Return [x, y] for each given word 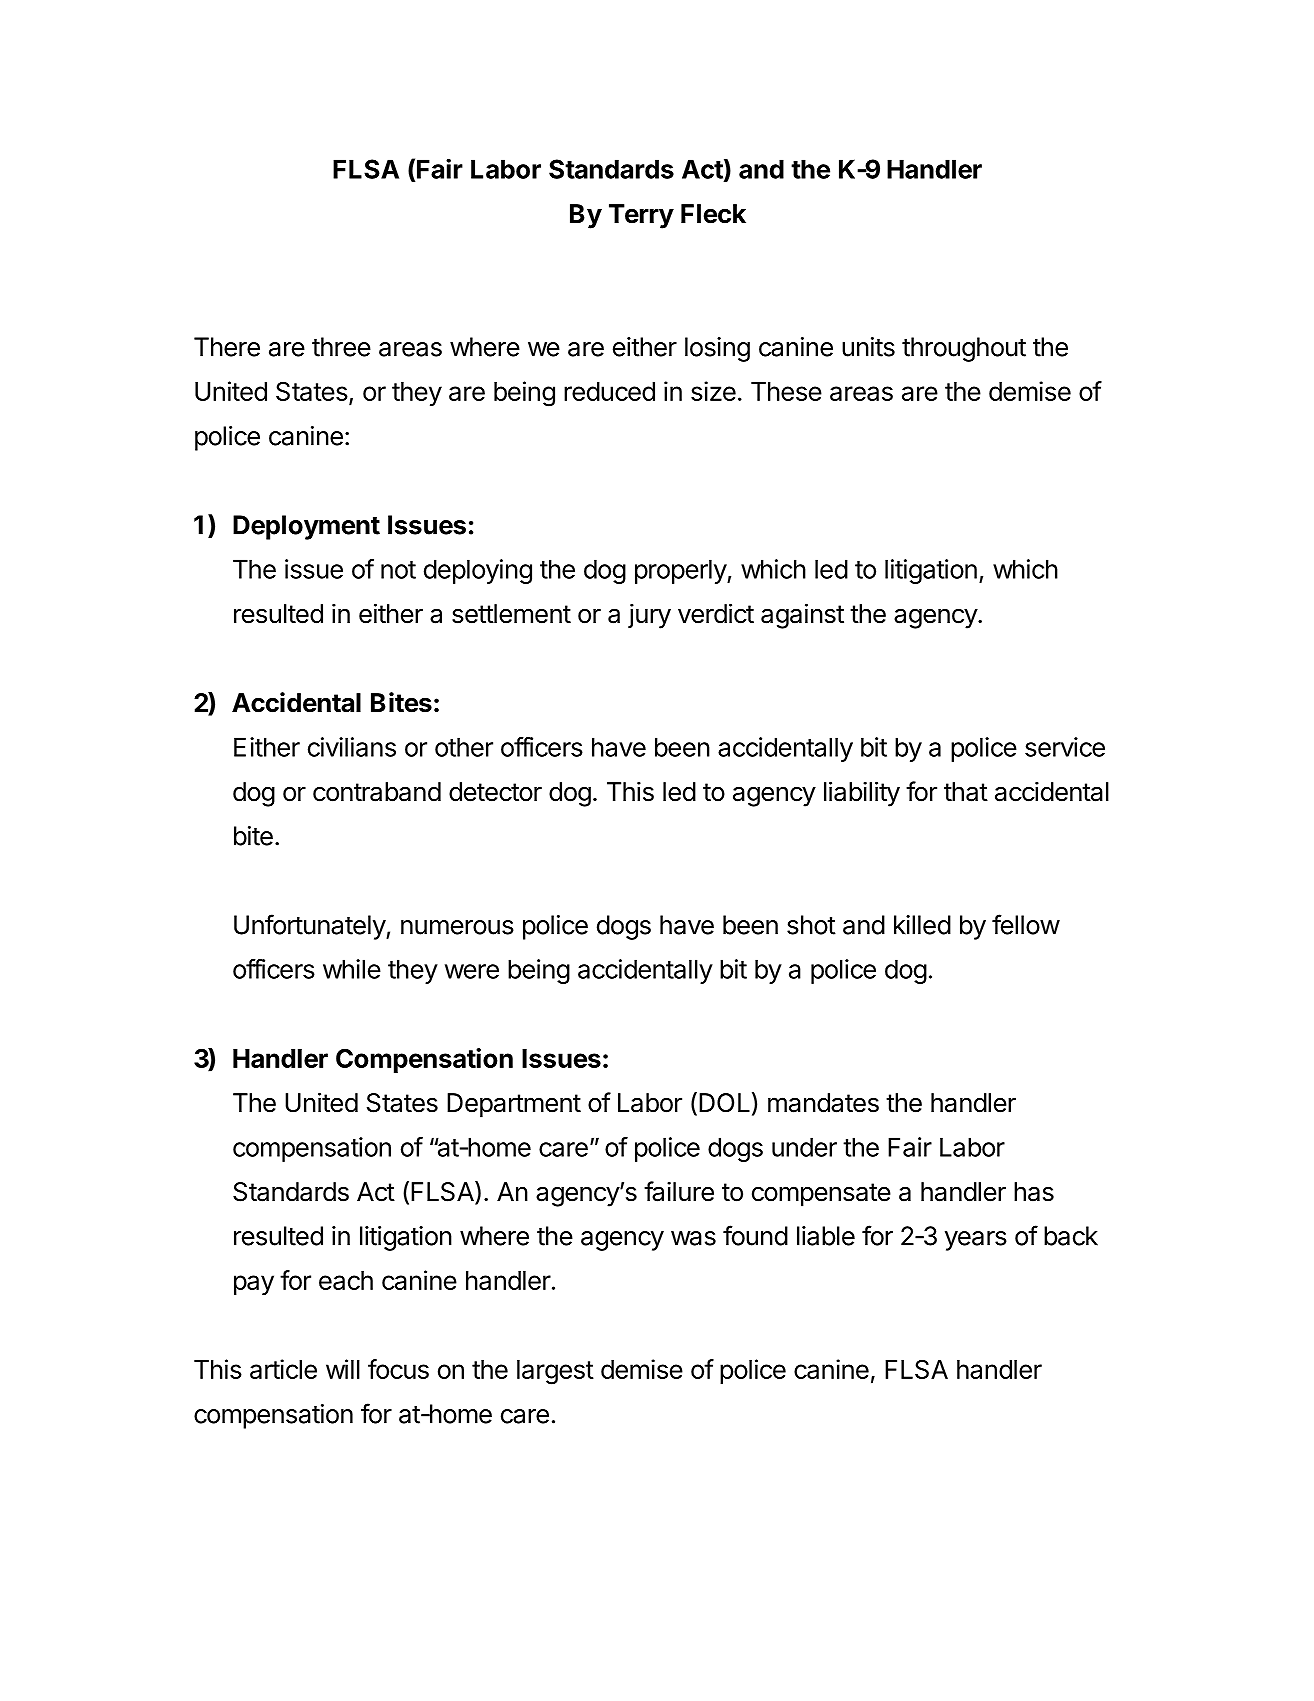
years [976, 1241]
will [343, 1369]
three [341, 347]
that [966, 792]
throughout [964, 349]
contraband [377, 792]
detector [495, 792]
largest [555, 1372]
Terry [641, 216]
